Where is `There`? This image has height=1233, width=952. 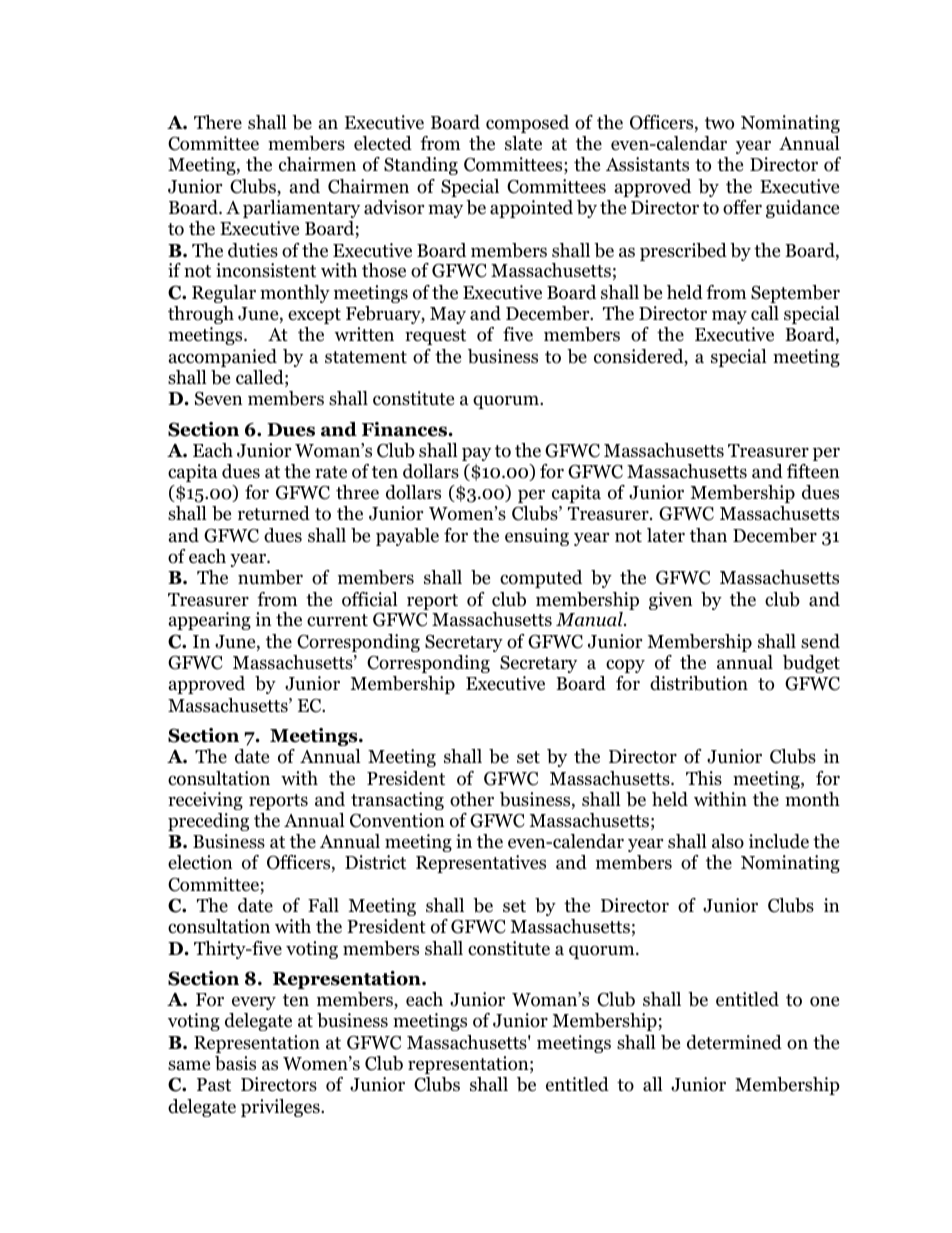 There is located at coordinates (218, 122).
